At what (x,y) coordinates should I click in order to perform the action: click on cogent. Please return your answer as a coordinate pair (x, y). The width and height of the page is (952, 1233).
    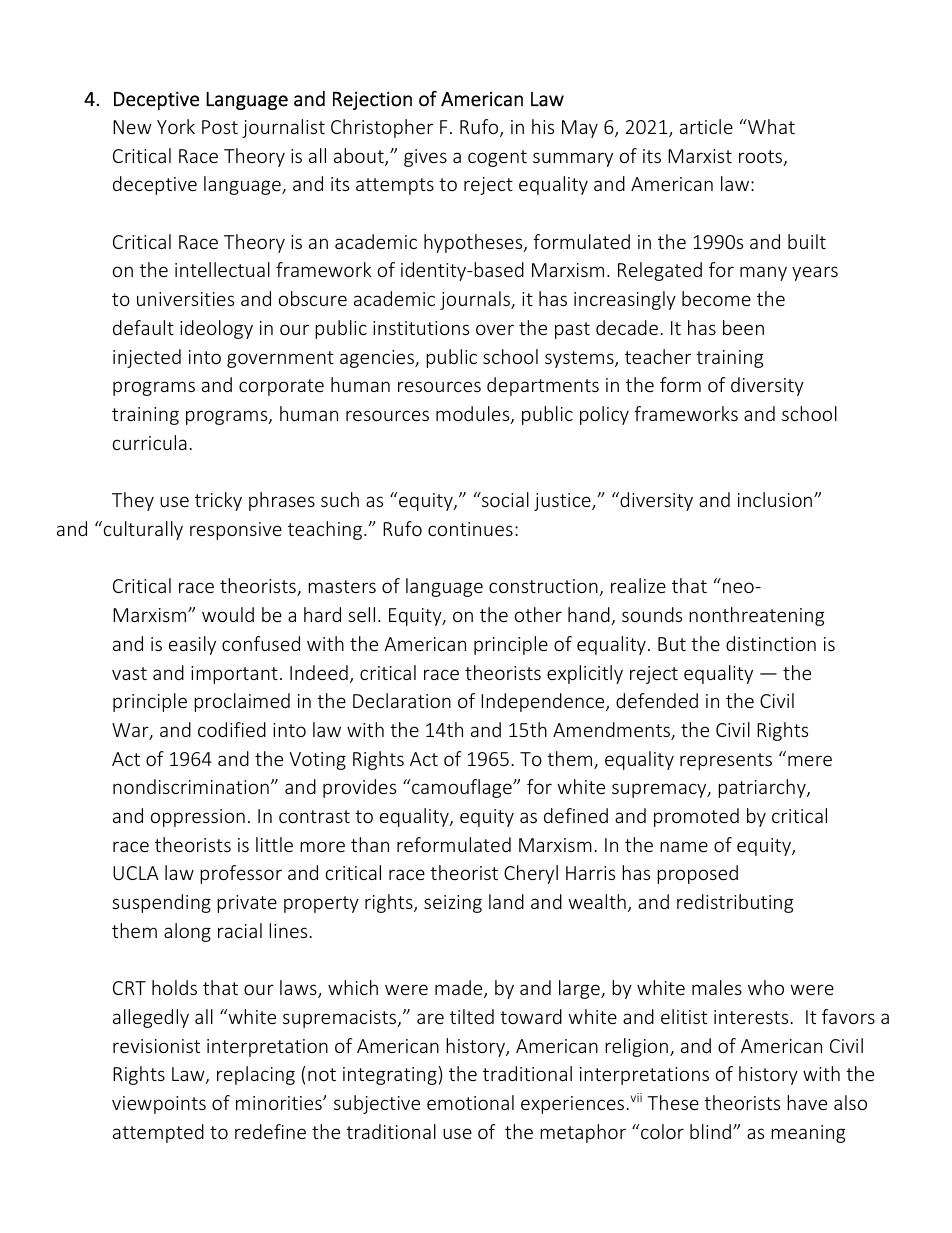
    Looking at the image, I should click on (497, 158).
